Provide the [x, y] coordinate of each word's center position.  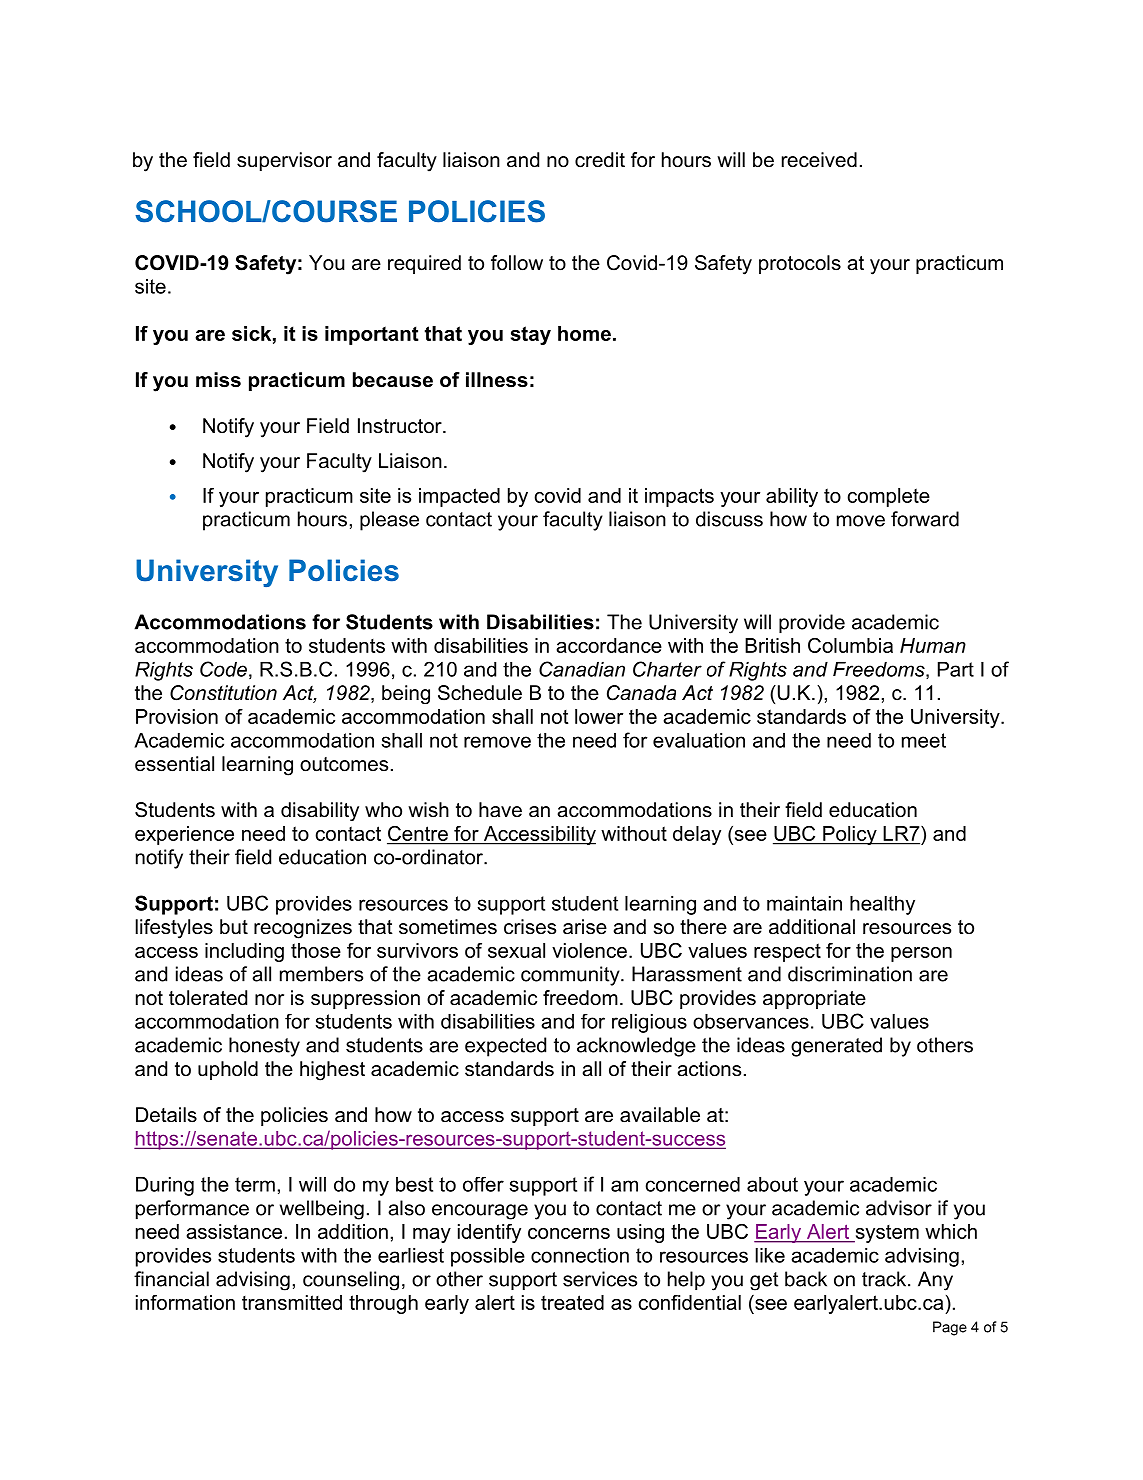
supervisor [284, 161]
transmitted [292, 1302]
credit [600, 160]
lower [599, 716]
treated [572, 1302]
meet [924, 740]
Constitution [223, 693]
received [819, 160]
